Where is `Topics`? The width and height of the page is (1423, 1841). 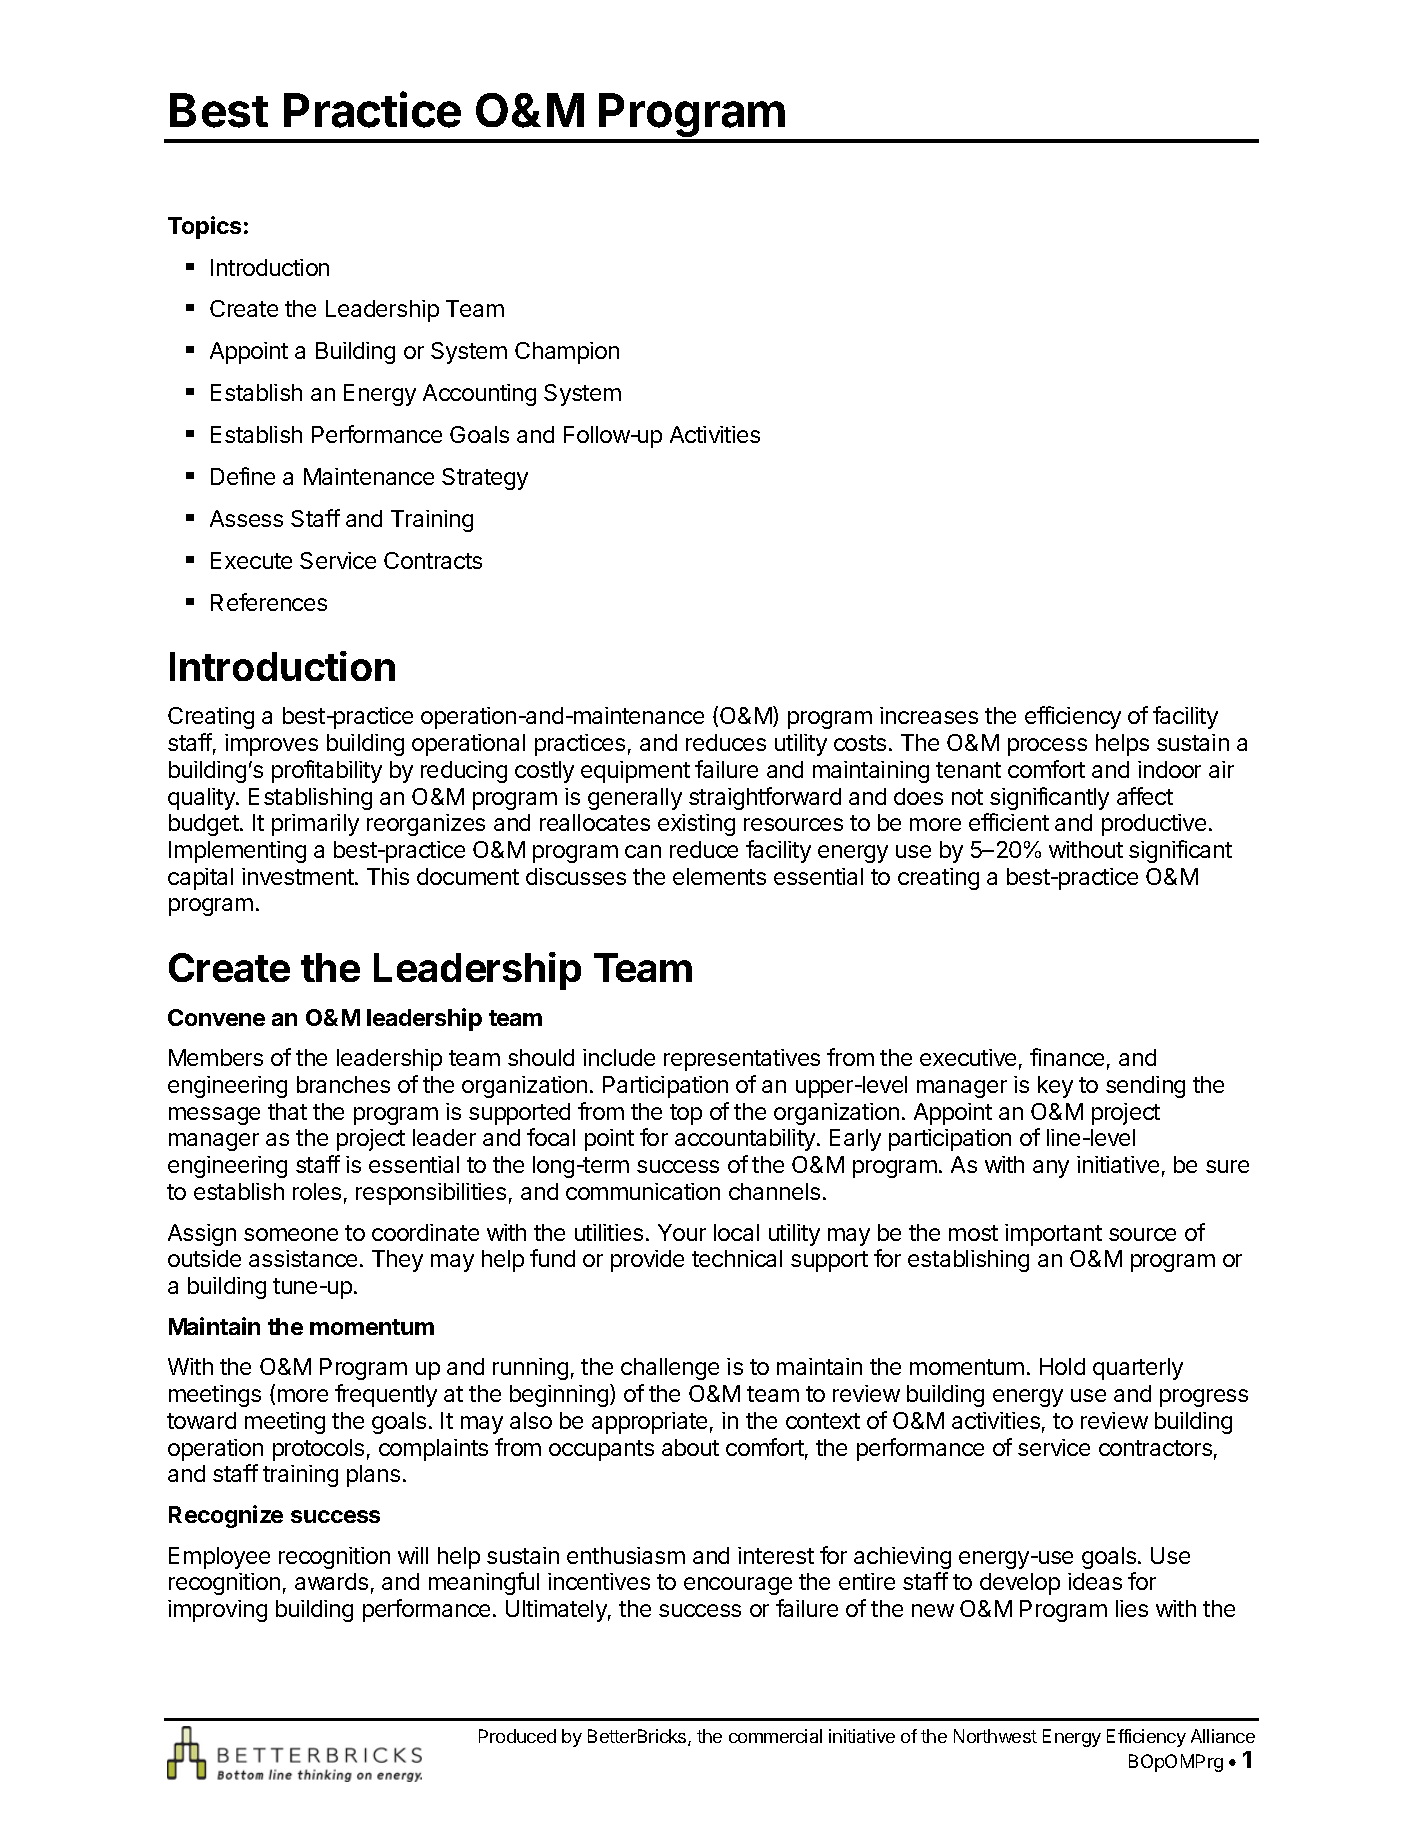 Topics is located at coordinates (204, 227).
